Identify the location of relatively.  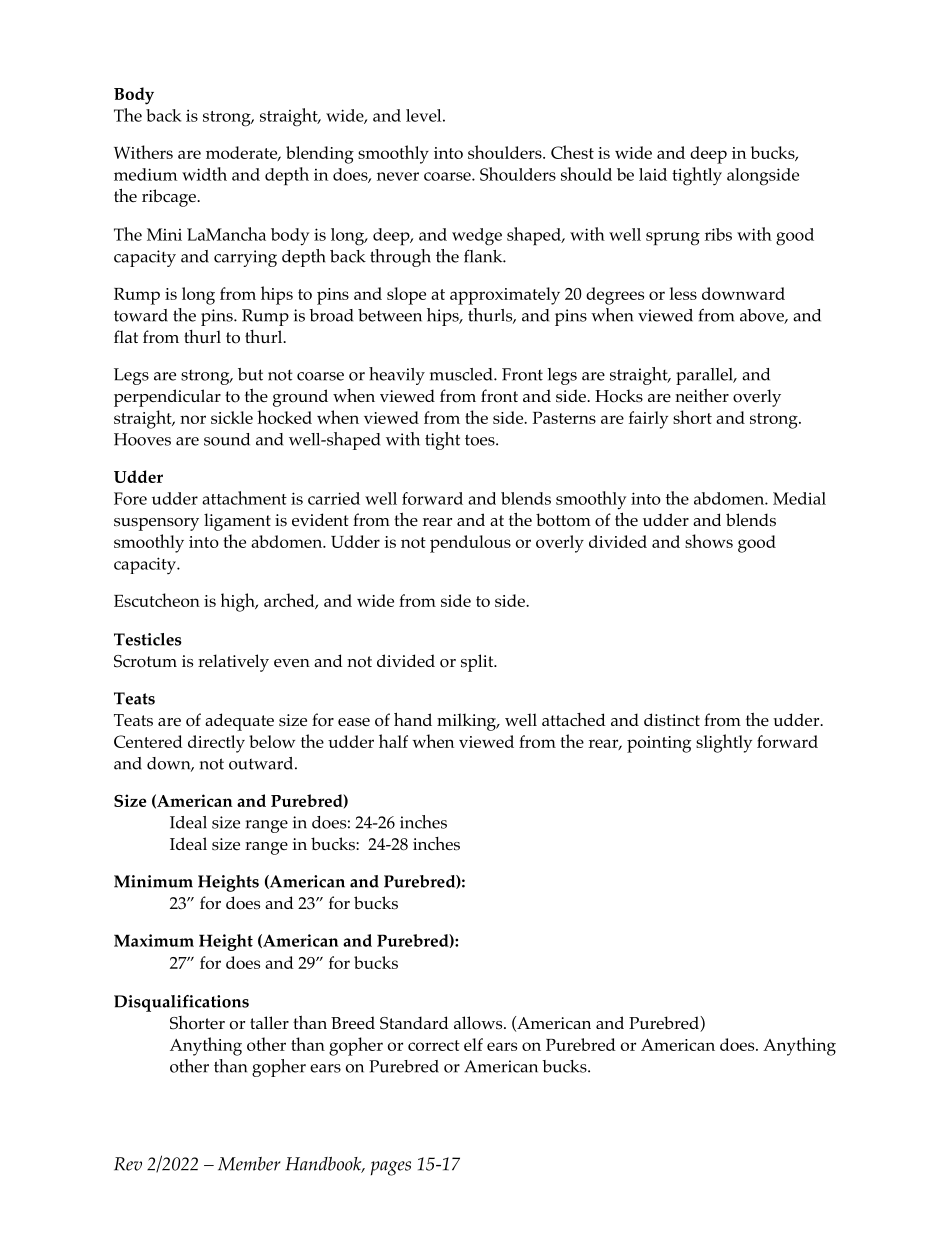
(233, 663).
